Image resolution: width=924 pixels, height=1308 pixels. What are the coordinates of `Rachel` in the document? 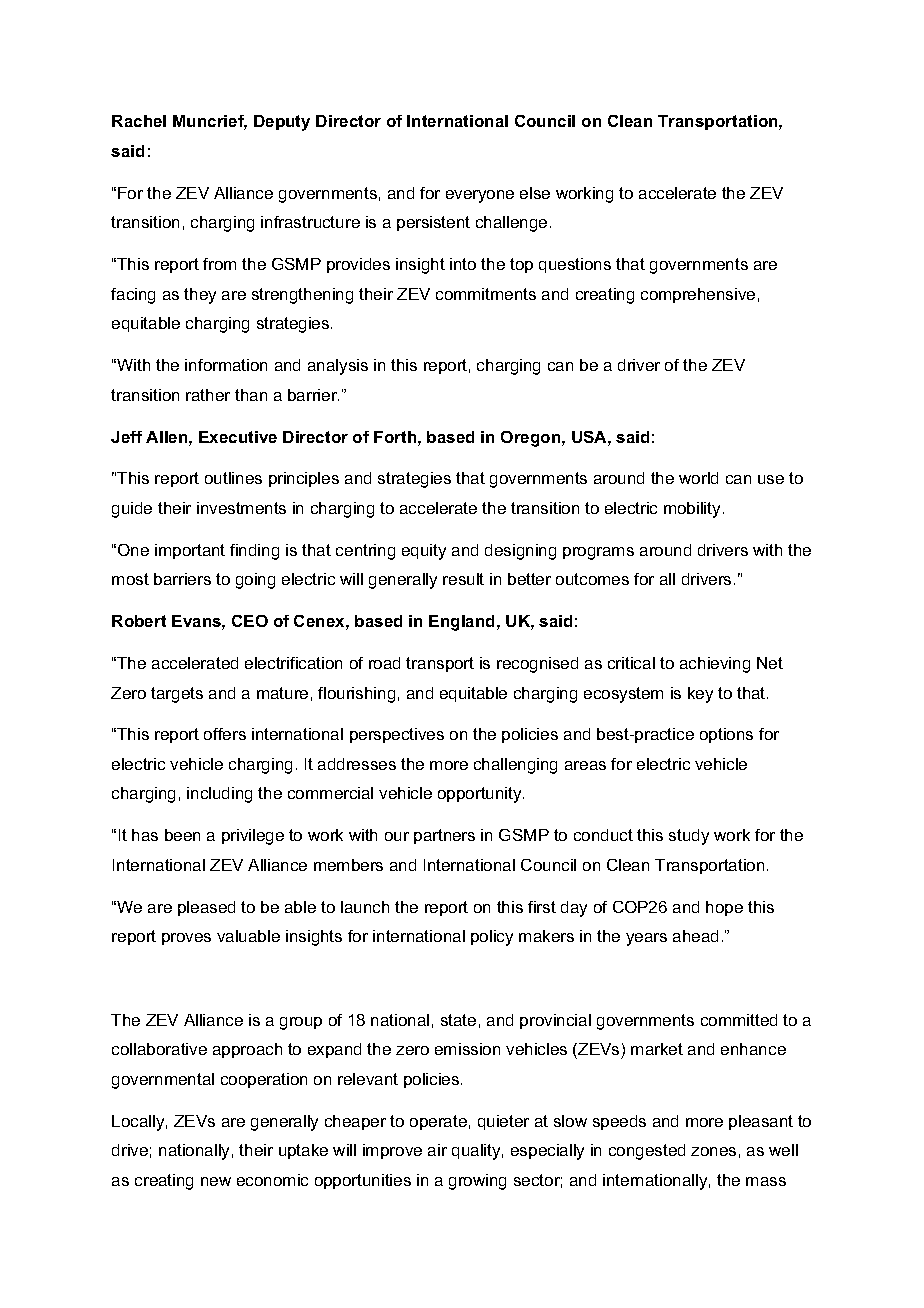 It's located at (139, 121).
